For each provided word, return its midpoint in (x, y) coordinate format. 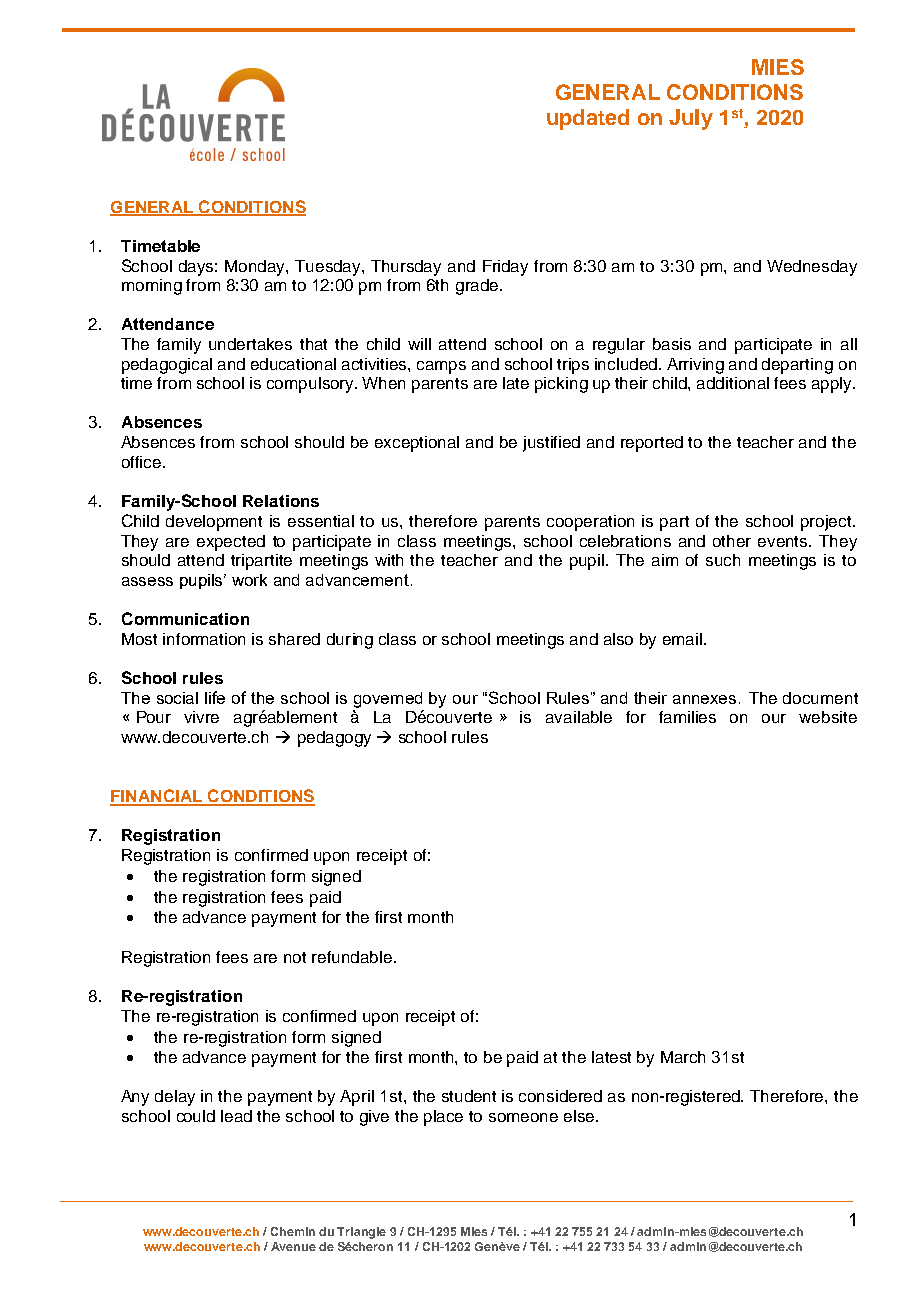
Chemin (293, 1231)
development (214, 523)
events (784, 541)
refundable (353, 957)
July (691, 119)
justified (551, 444)
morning (152, 287)
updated (588, 119)
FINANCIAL (157, 797)
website (828, 717)
